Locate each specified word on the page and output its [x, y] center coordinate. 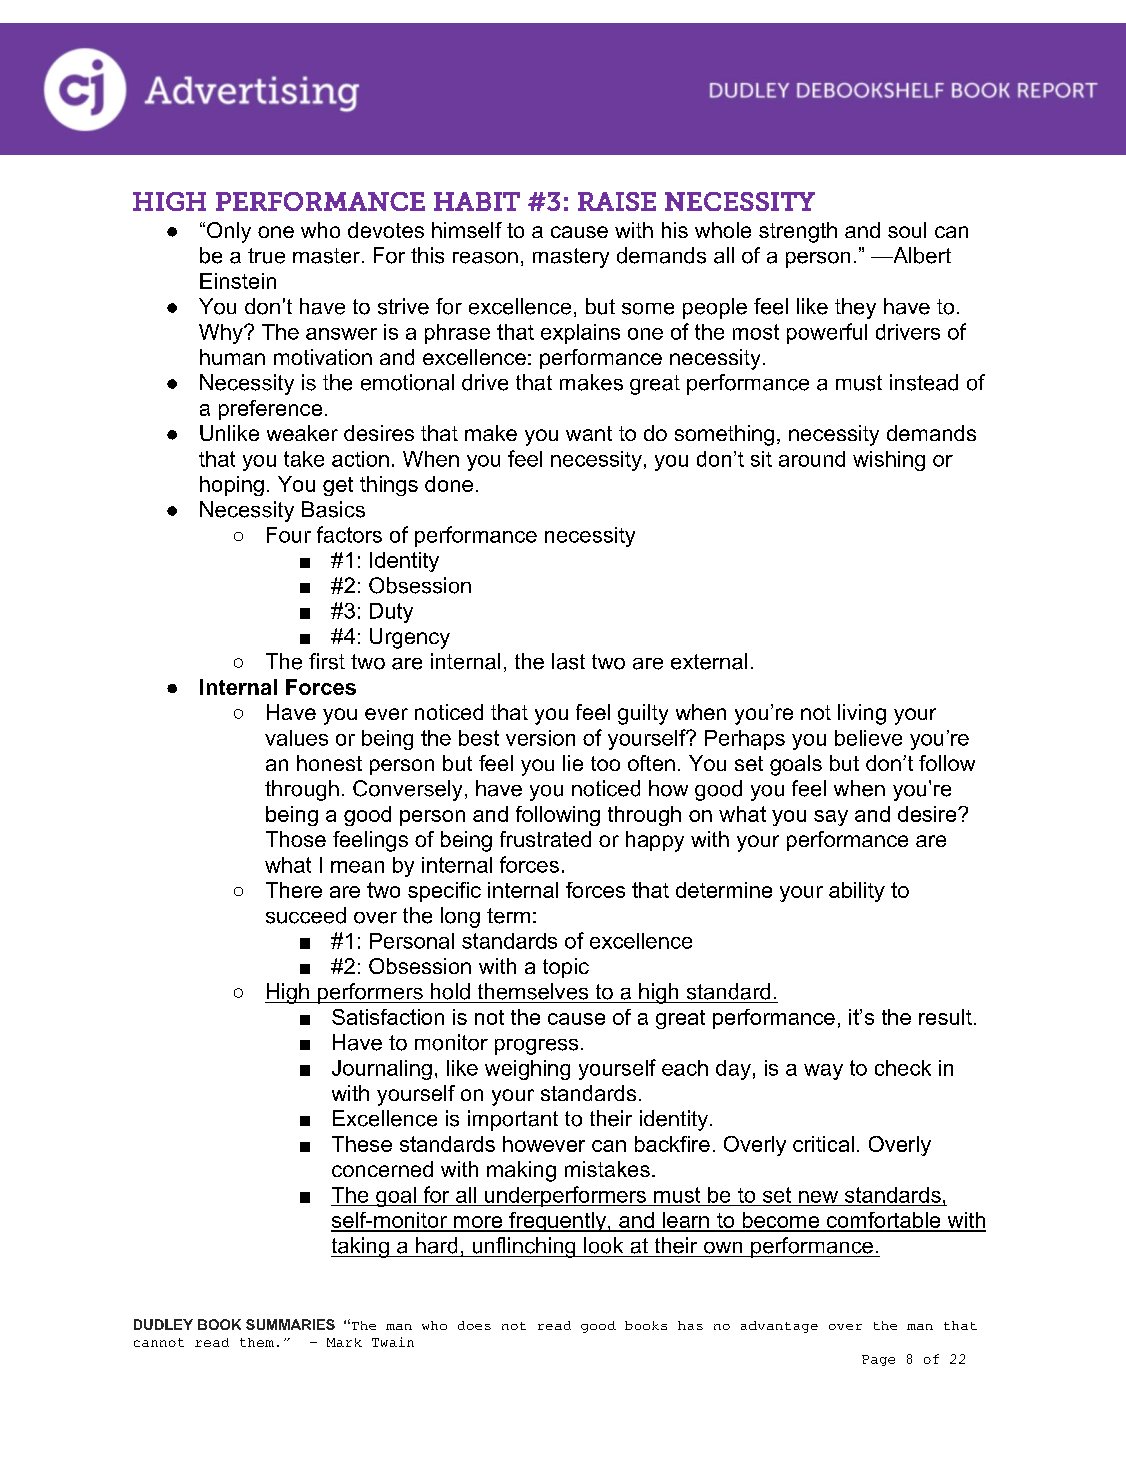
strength [798, 232]
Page [878, 1360]
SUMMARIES [290, 1324]
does [474, 1325]
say [831, 818]
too [605, 763]
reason [485, 258]
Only [229, 232]
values [296, 738]
